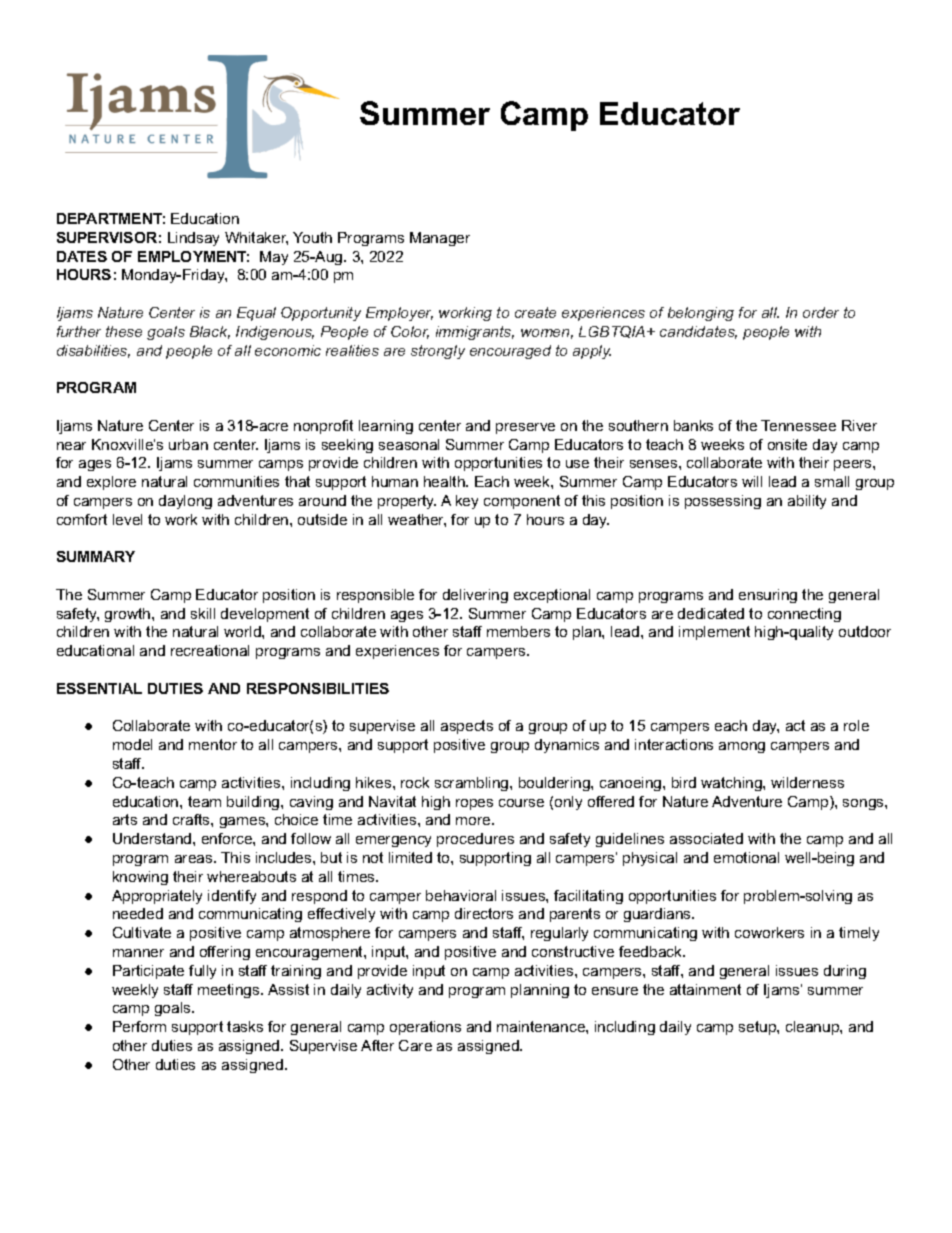 The height and width of the screenshot is (1233, 952). What do you see at coordinates (714, 633) in the screenshot?
I see `implement` at bounding box center [714, 633].
